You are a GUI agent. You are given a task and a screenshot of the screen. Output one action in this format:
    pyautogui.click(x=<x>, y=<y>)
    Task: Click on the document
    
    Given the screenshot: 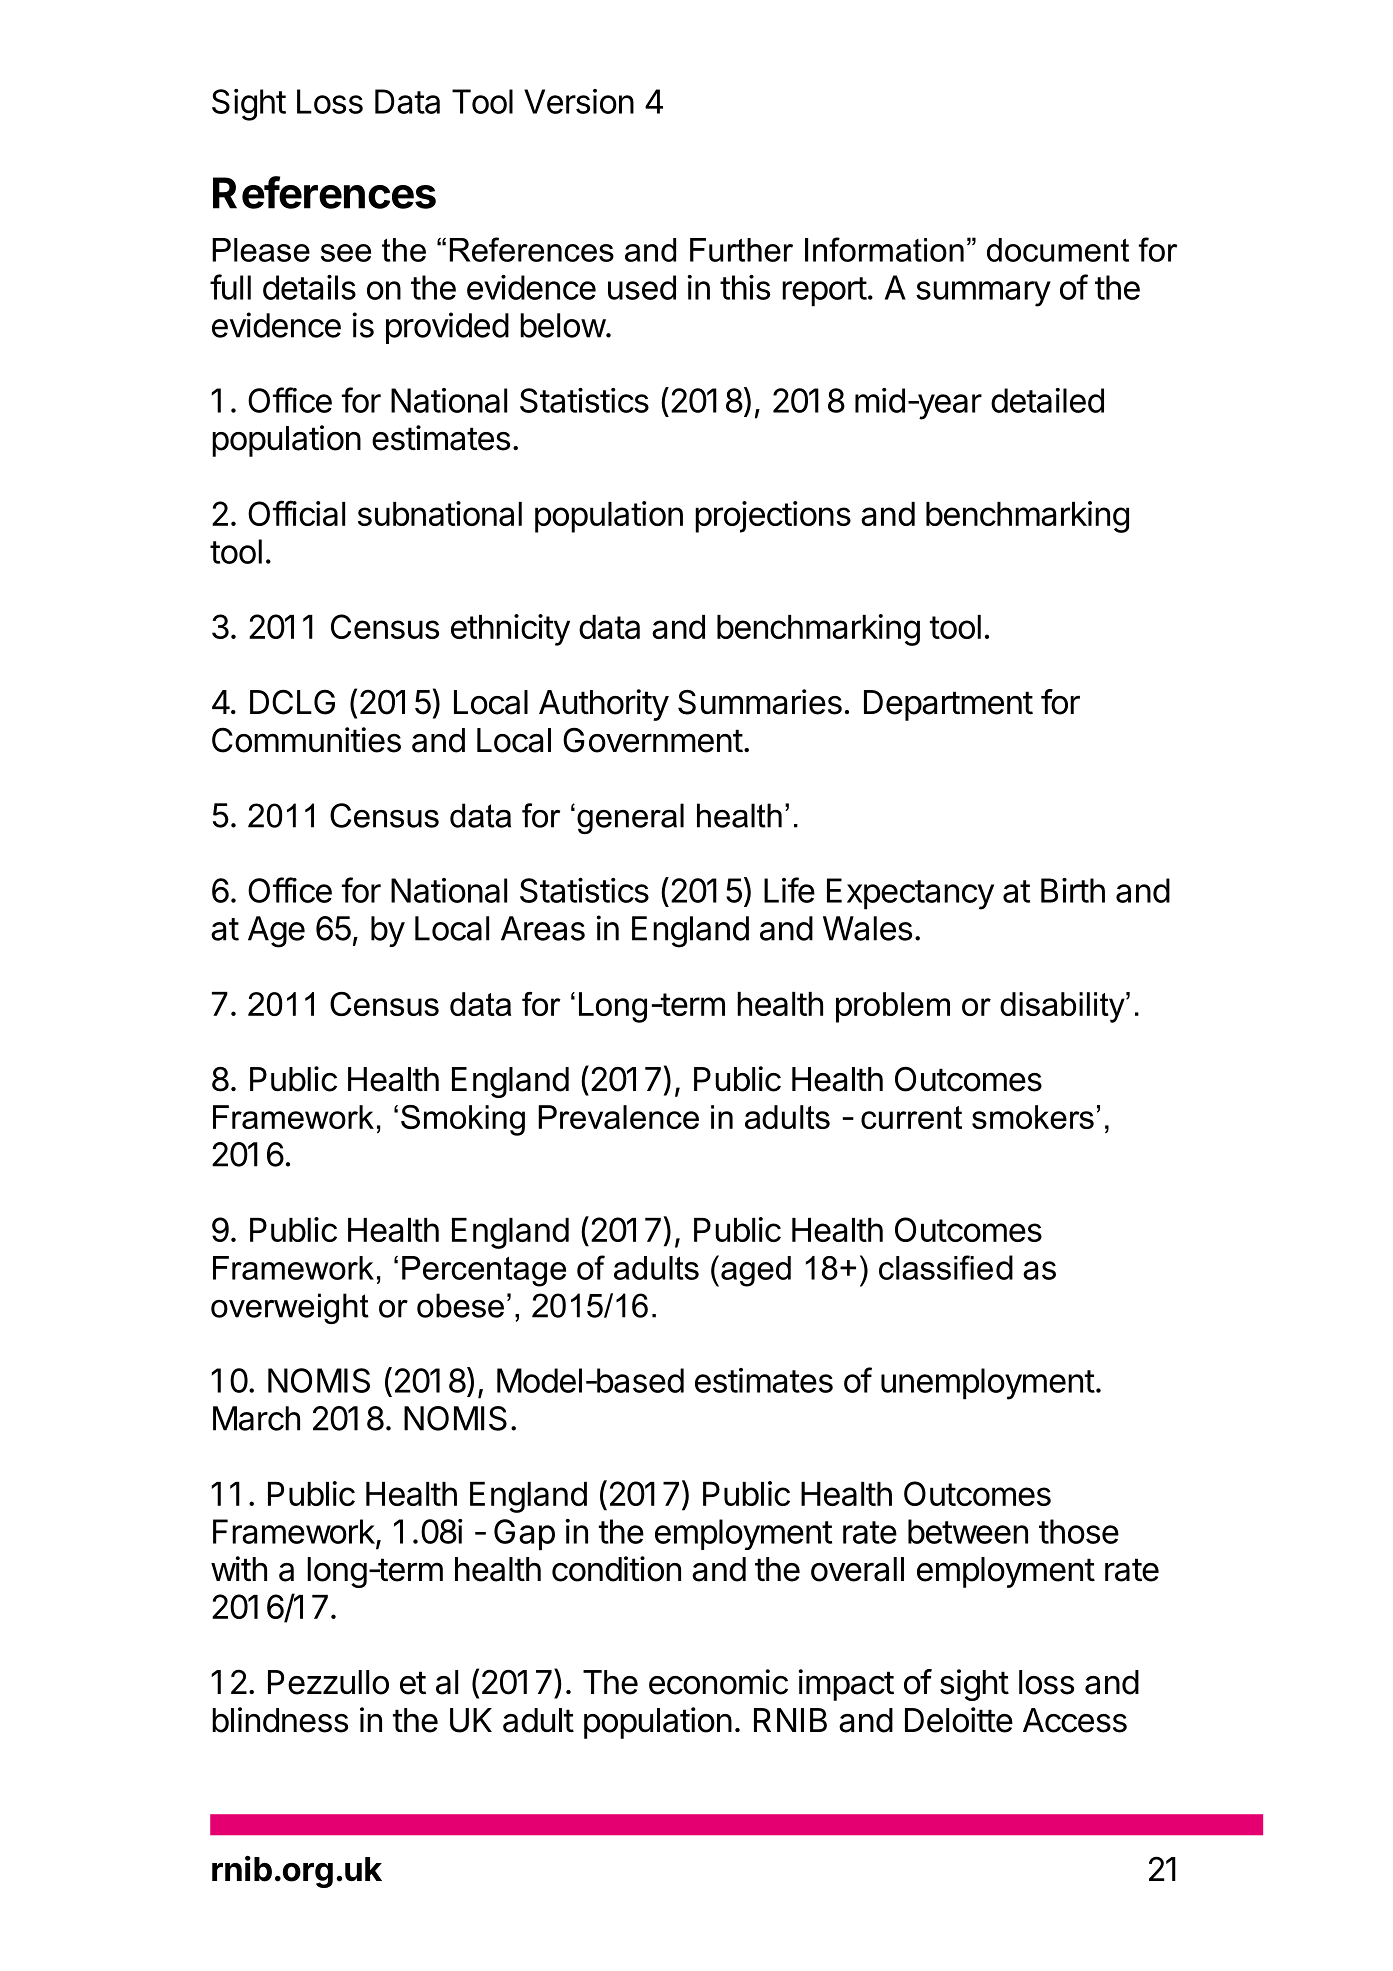 What is the action you would take?
    pyautogui.click(x=1058, y=250)
